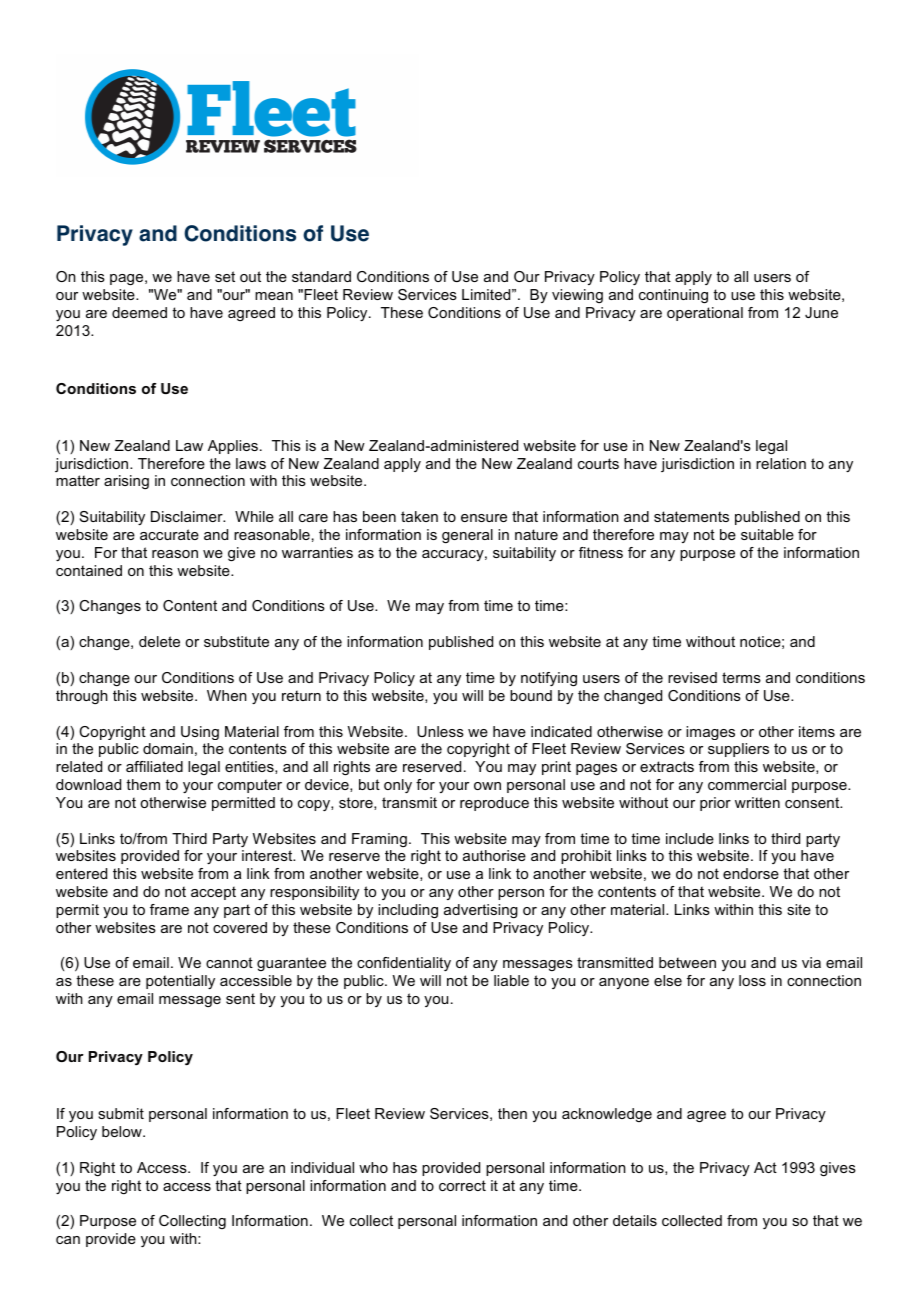 The height and width of the screenshot is (1308, 924). I want to click on suitable, so click(767, 534).
